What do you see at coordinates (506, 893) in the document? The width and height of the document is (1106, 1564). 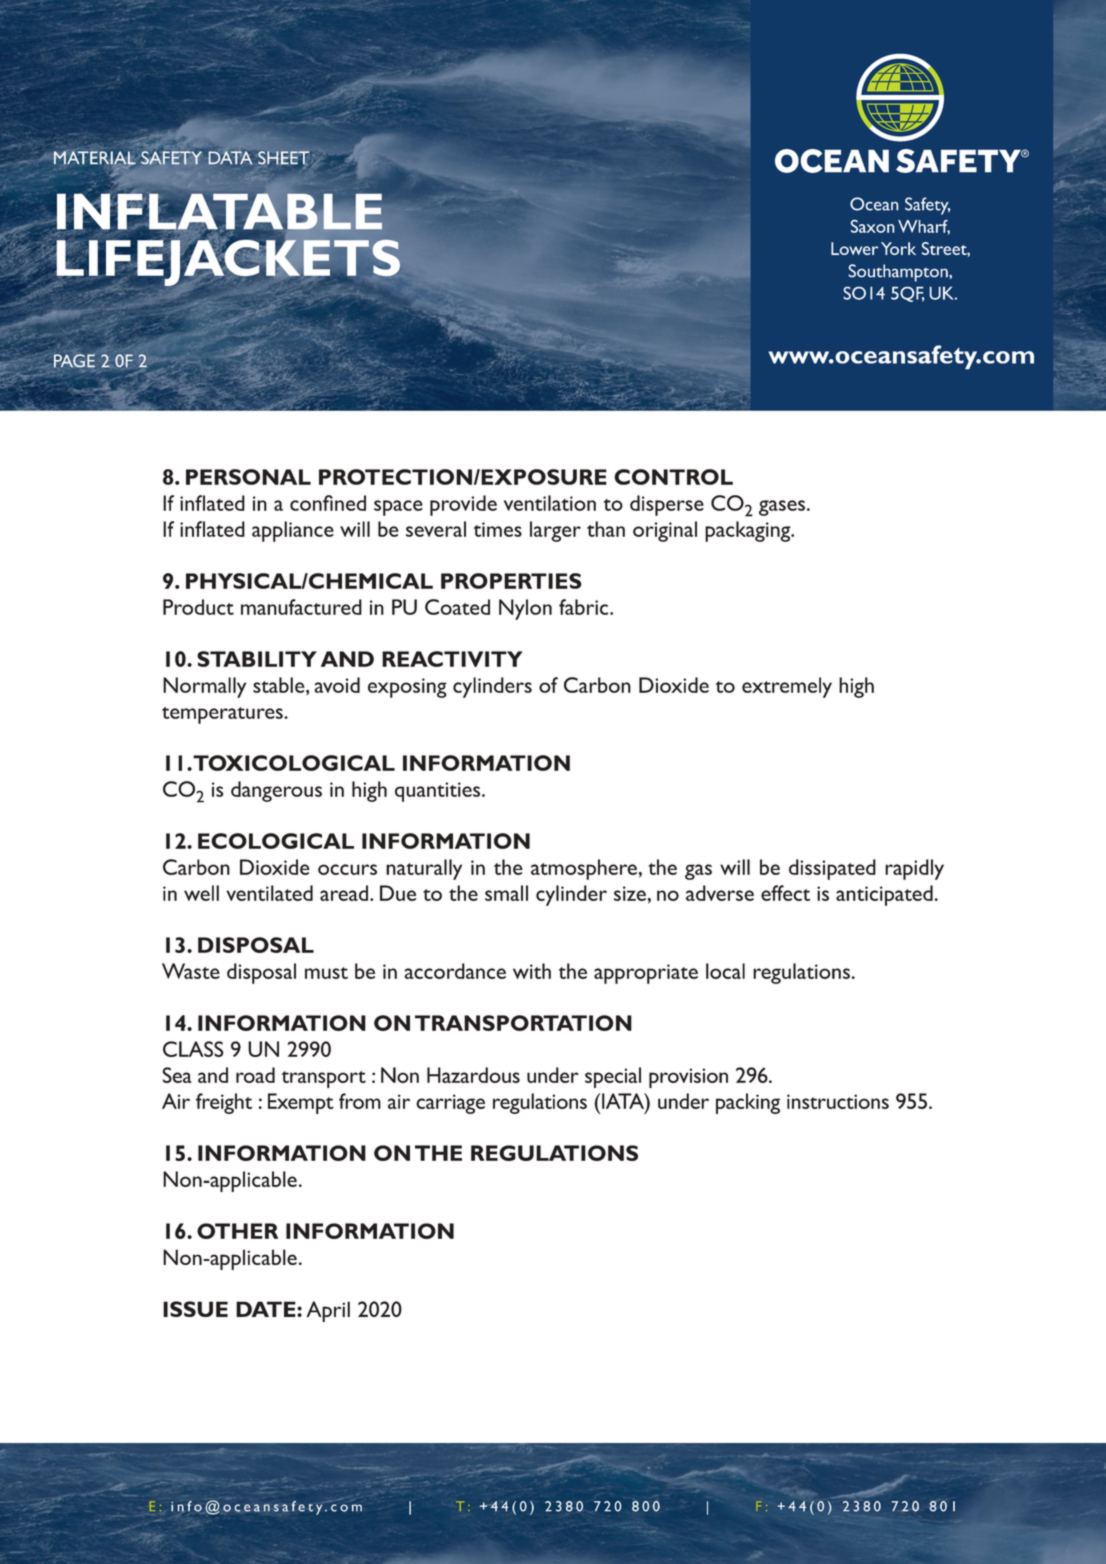 I see `small` at bounding box center [506, 893].
